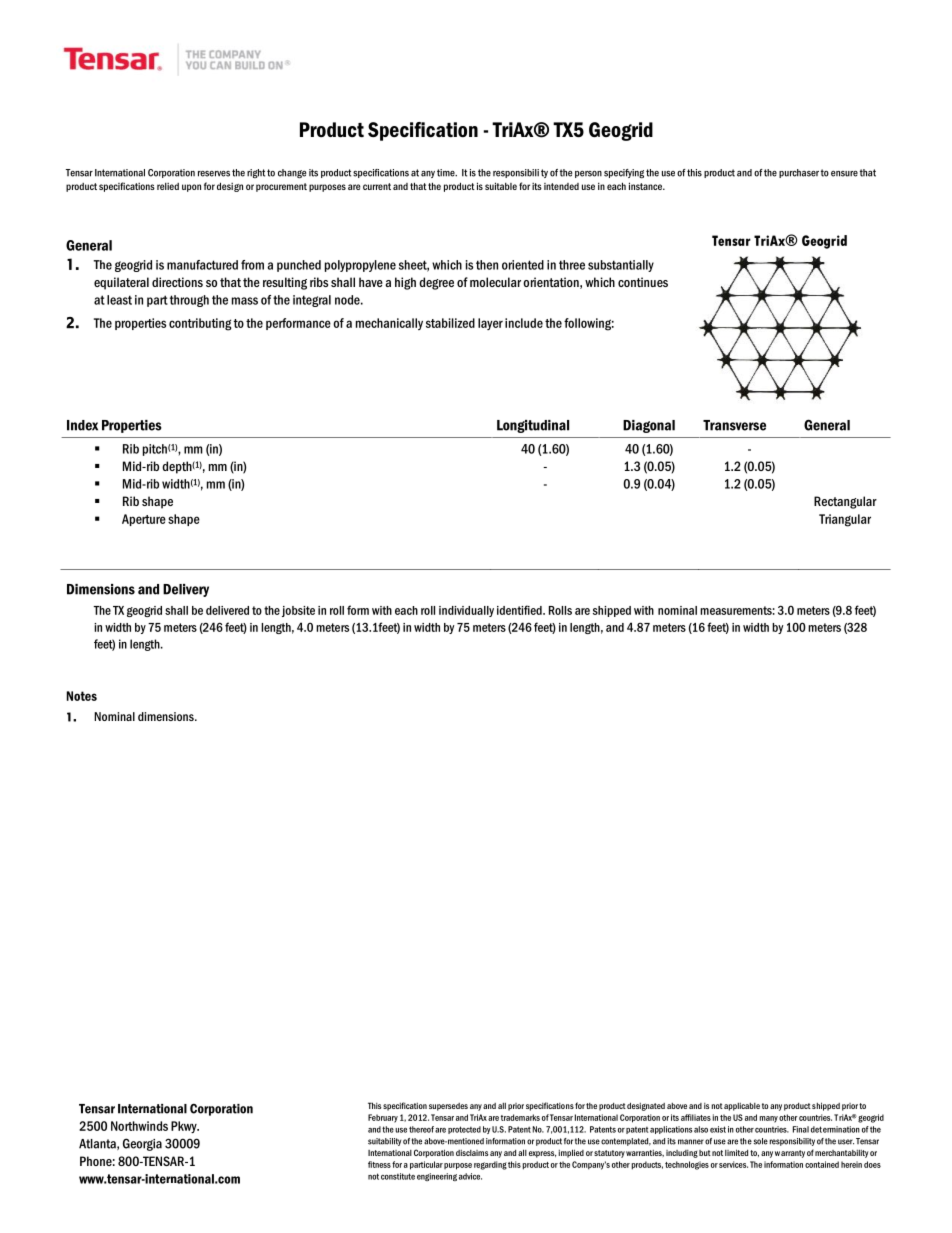 This screenshot has width=952, height=1233. I want to click on purchaser, so click(799, 173).
